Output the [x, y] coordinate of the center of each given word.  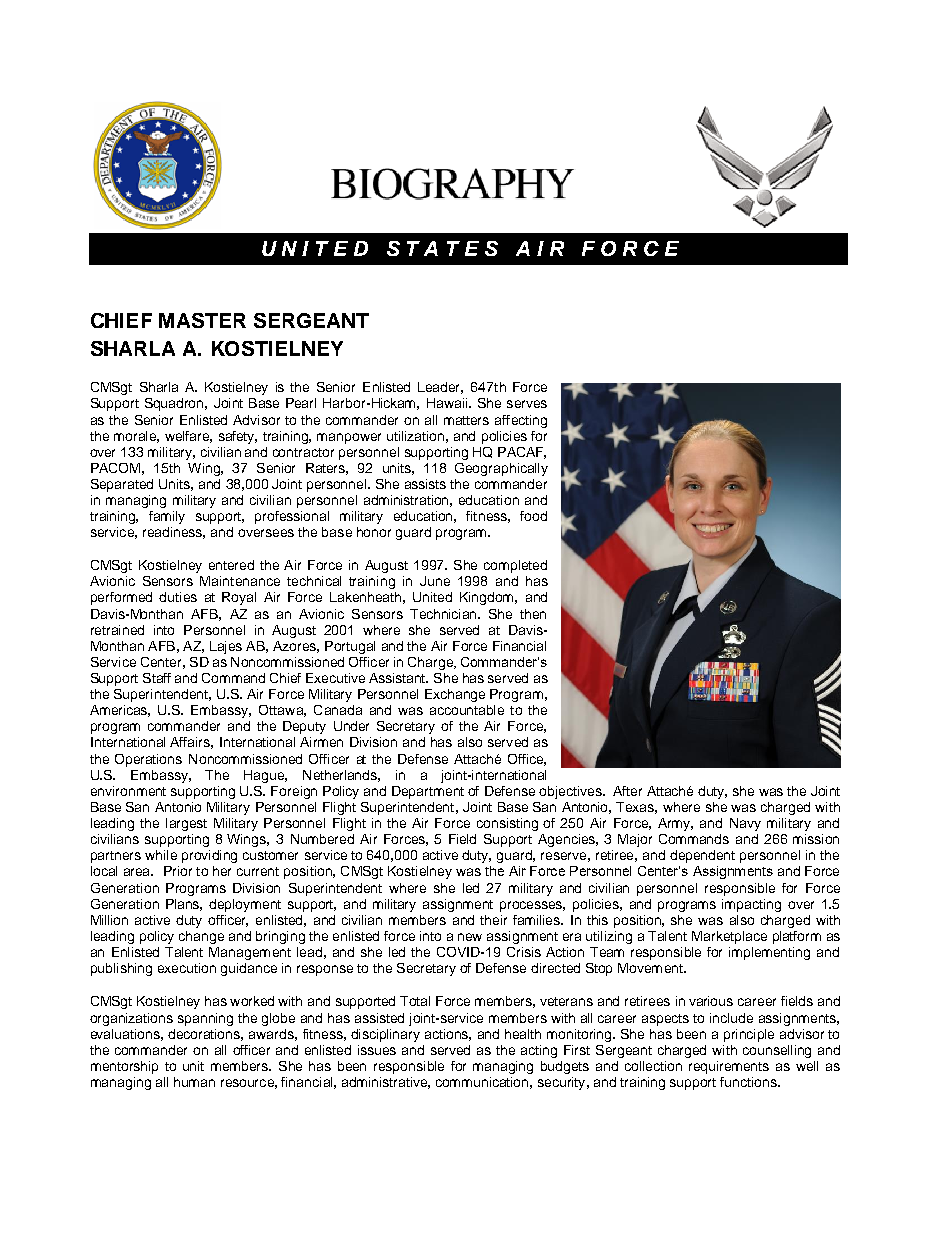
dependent [702, 856]
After [627, 791]
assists [425, 484]
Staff [157, 678]
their [493, 920]
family [167, 517]
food [533, 516]
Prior [178, 871]
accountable [467, 710]
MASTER [202, 320]
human [194, 1082]
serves [527, 404]
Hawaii [447, 403]
